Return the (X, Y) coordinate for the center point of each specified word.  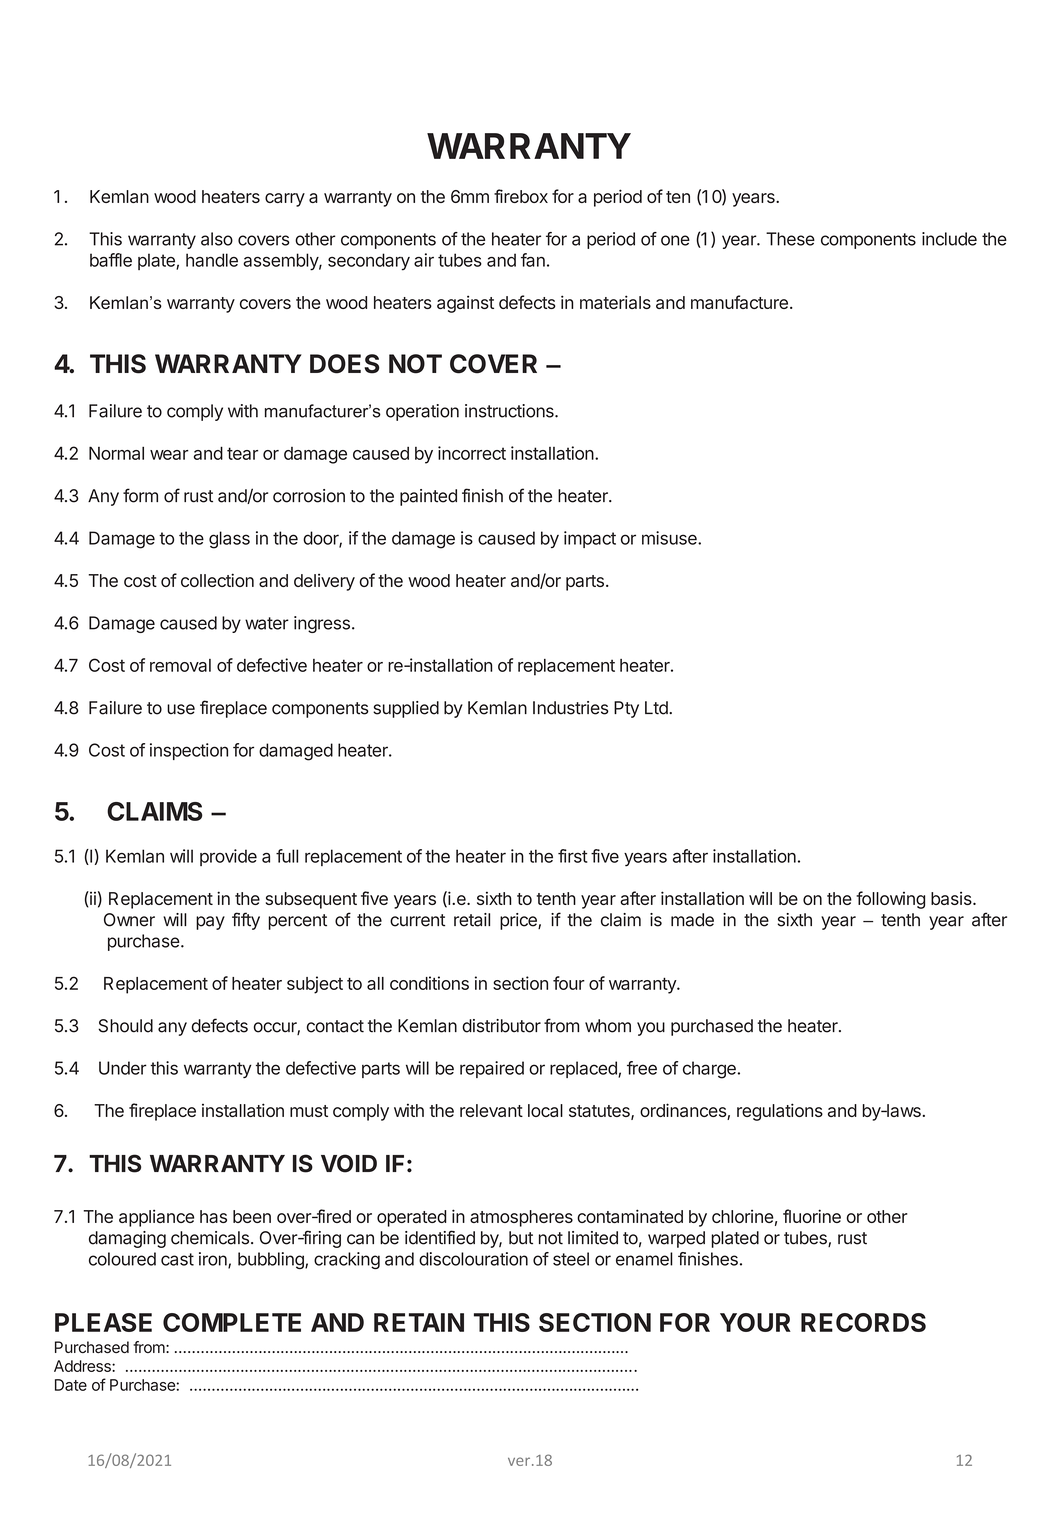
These (790, 239)
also (217, 239)
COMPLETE (232, 1322)
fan (533, 260)
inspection (189, 751)
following (890, 900)
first (573, 856)
